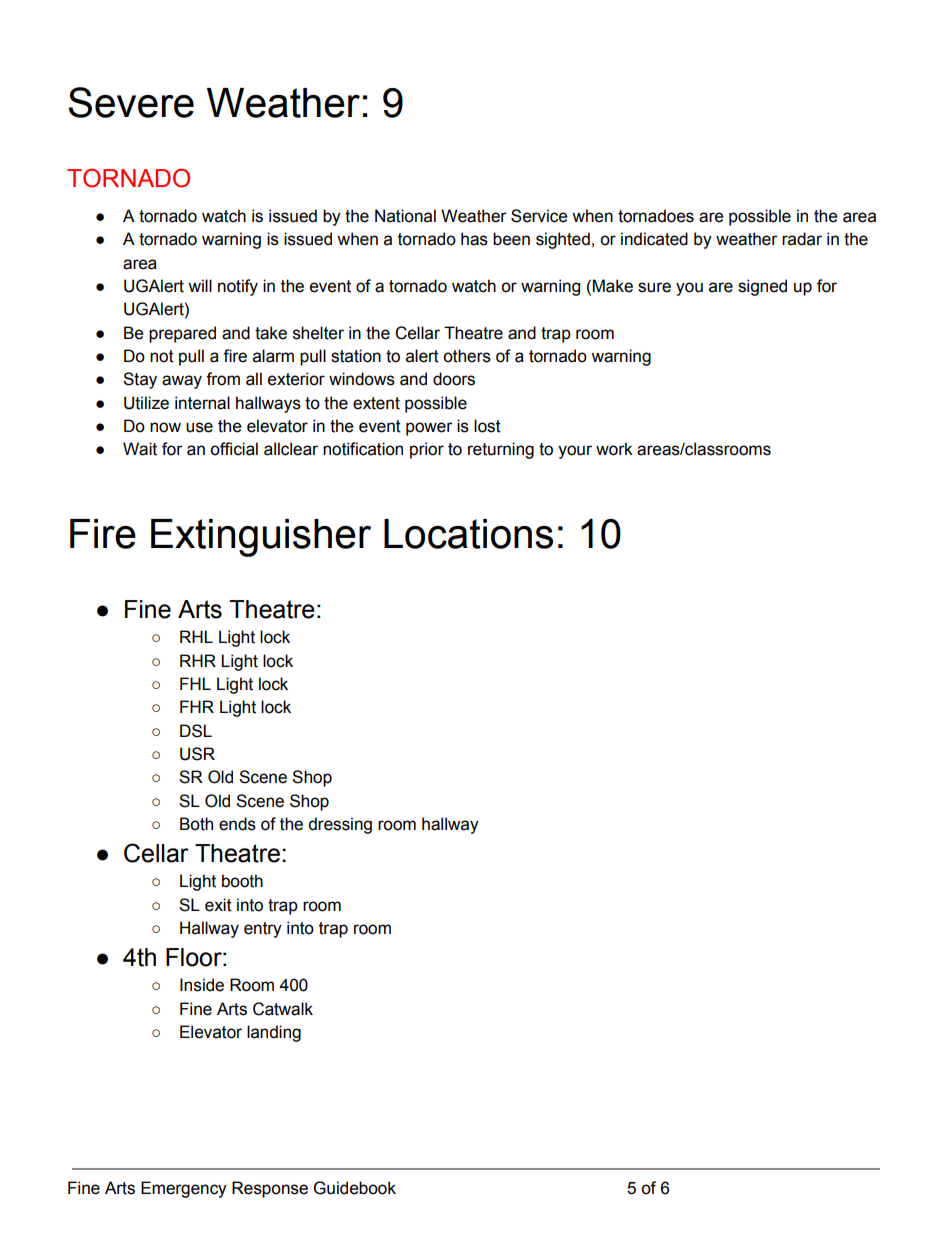 This page has height=1233, width=952. I want to click on Severe, so click(131, 102).
